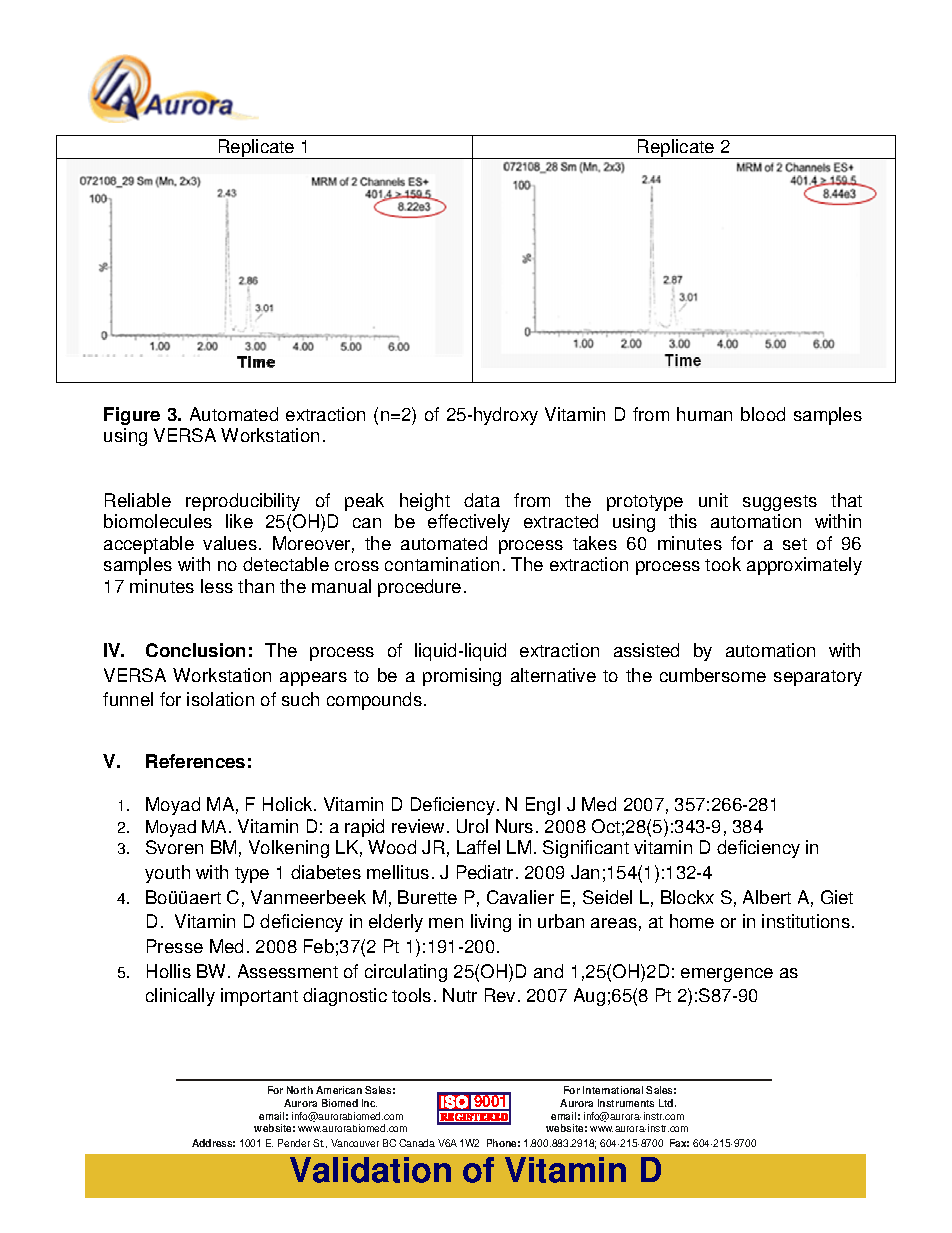  Describe the element at coordinates (220, 699) in the screenshot. I see `isolation` at that location.
